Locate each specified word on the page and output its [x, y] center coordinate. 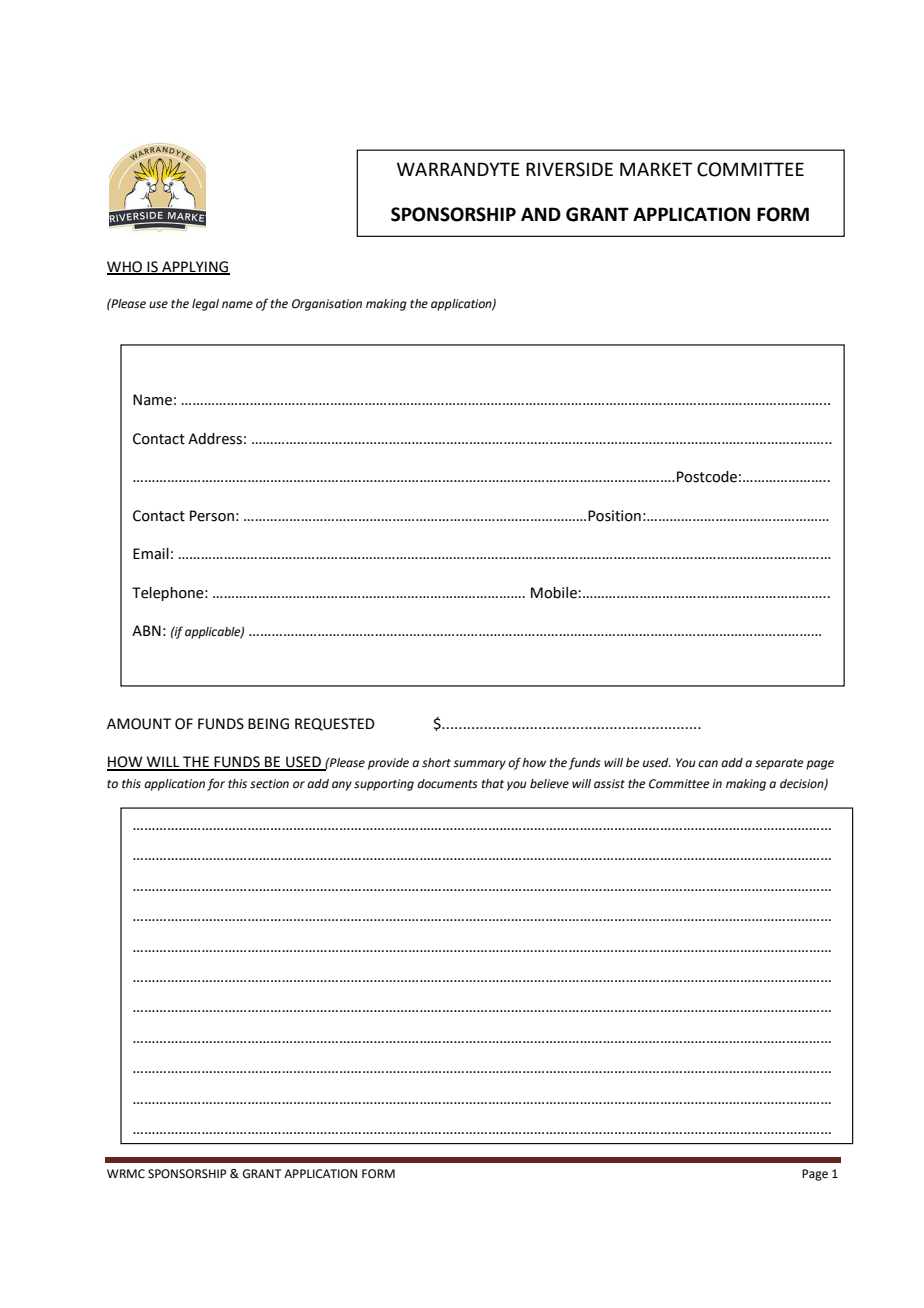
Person [212, 516]
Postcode [707, 477]
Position [614, 516]
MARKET [656, 169]
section [269, 784]
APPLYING [195, 268]
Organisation [327, 305]
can [708, 763]
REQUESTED [335, 724]
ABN [146, 630]
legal [205, 305]
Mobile [555, 593]
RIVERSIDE [569, 169]
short [436, 763]
